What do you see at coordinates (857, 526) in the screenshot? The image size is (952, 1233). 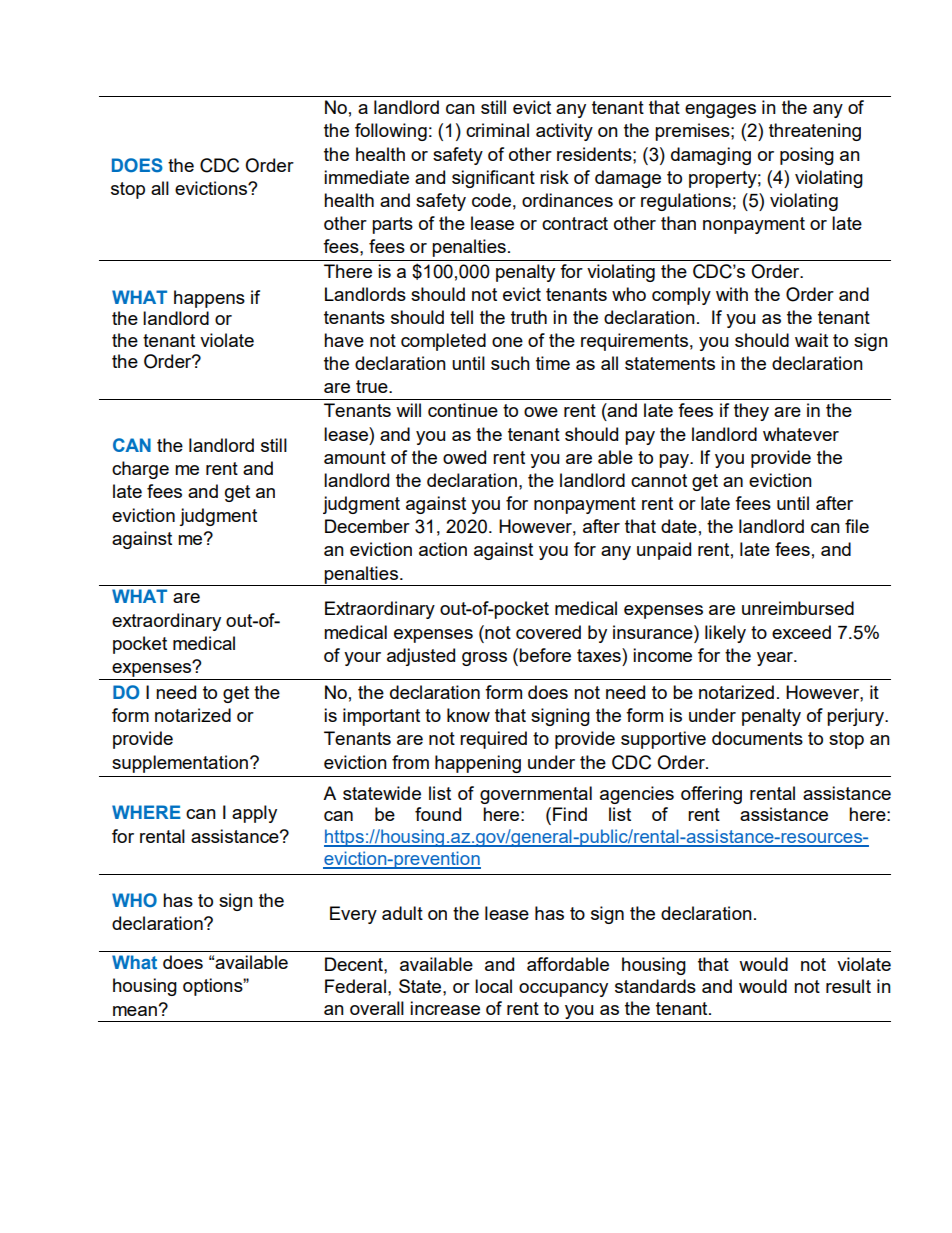 I see `file` at bounding box center [857, 526].
